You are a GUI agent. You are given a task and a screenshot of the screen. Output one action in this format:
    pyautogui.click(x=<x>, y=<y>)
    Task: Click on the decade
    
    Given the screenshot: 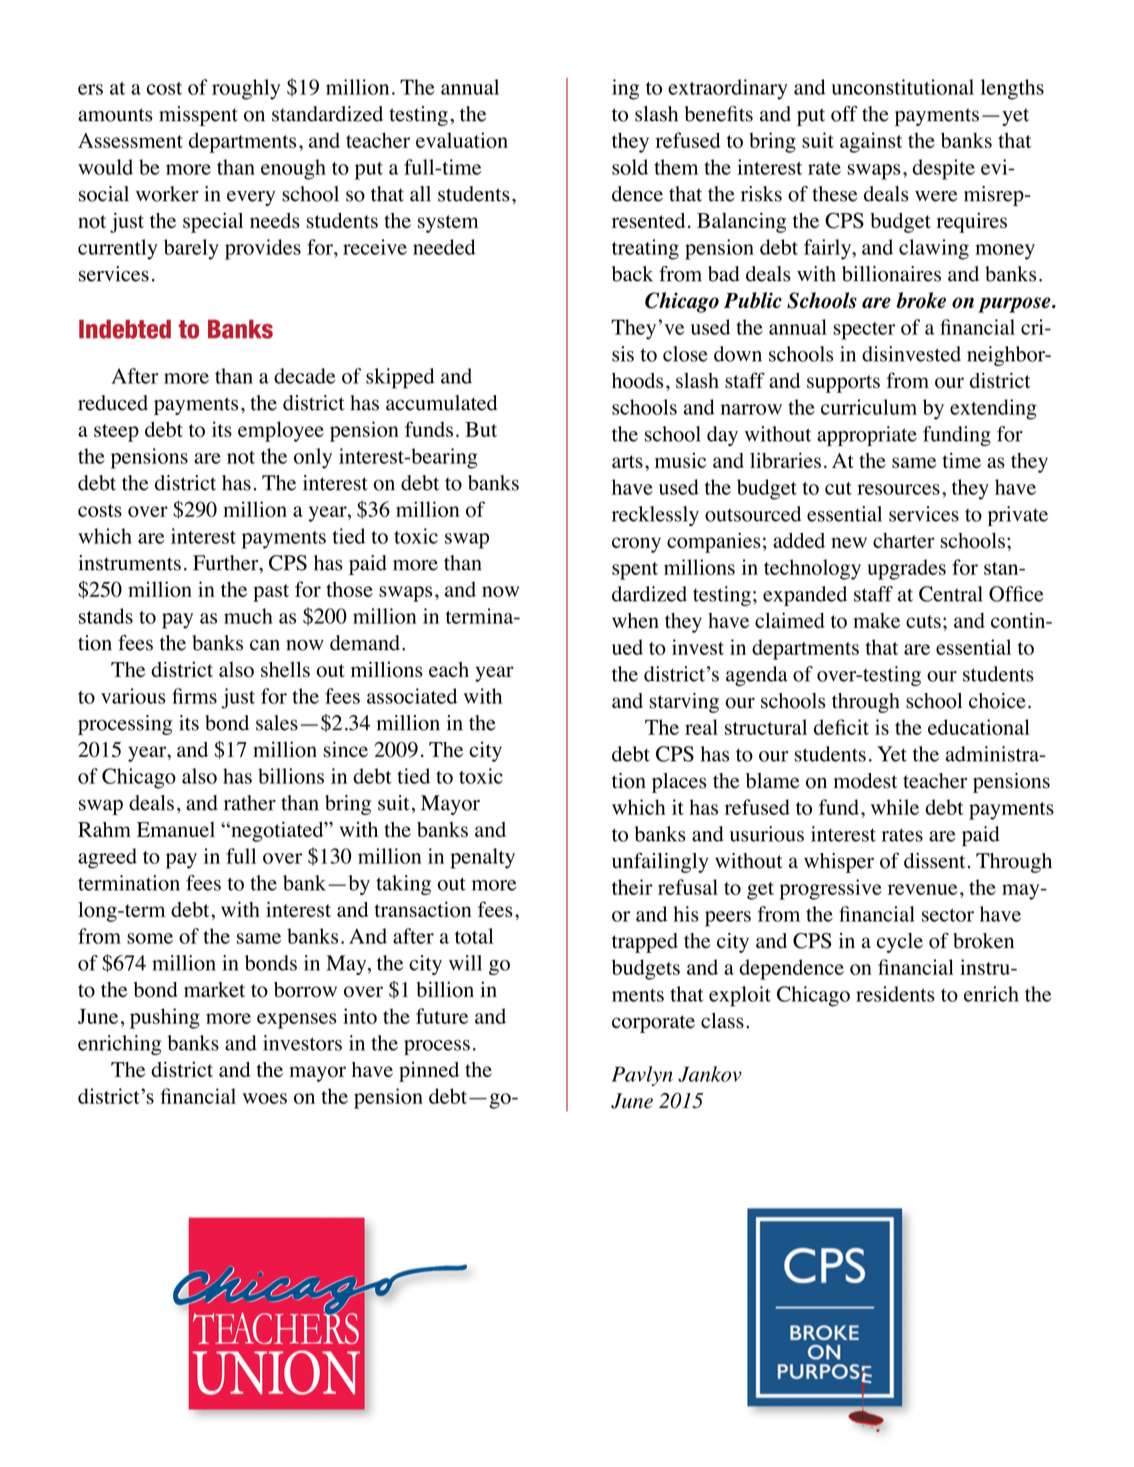 What is the action you would take?
    pyautogui.click(x=305, y=376)
